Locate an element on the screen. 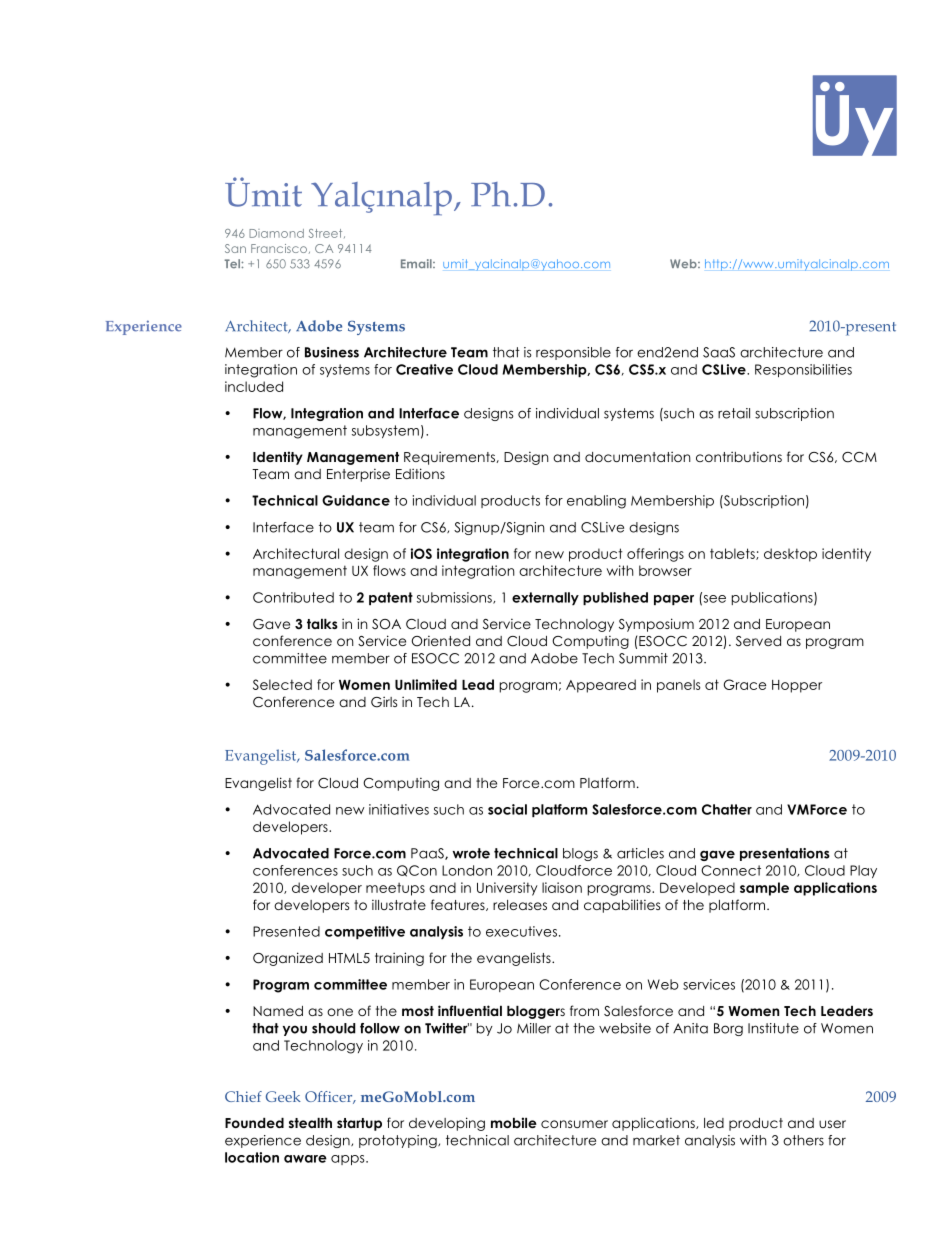 This screenshot has width=952, height=1233. stealth is located at coordinates (310, 1123).
